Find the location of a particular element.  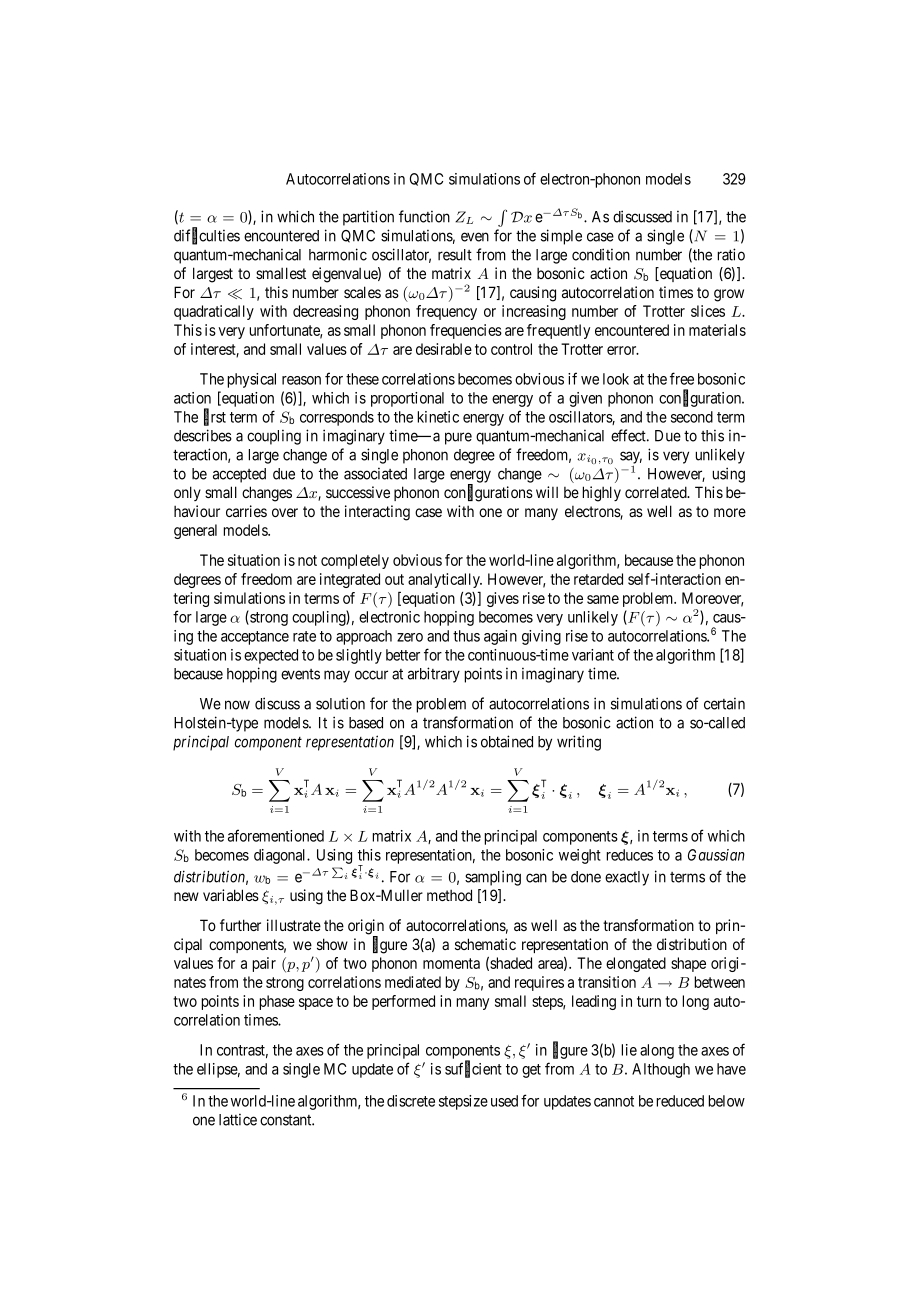

obtained is located at coordinates (507, 741).
